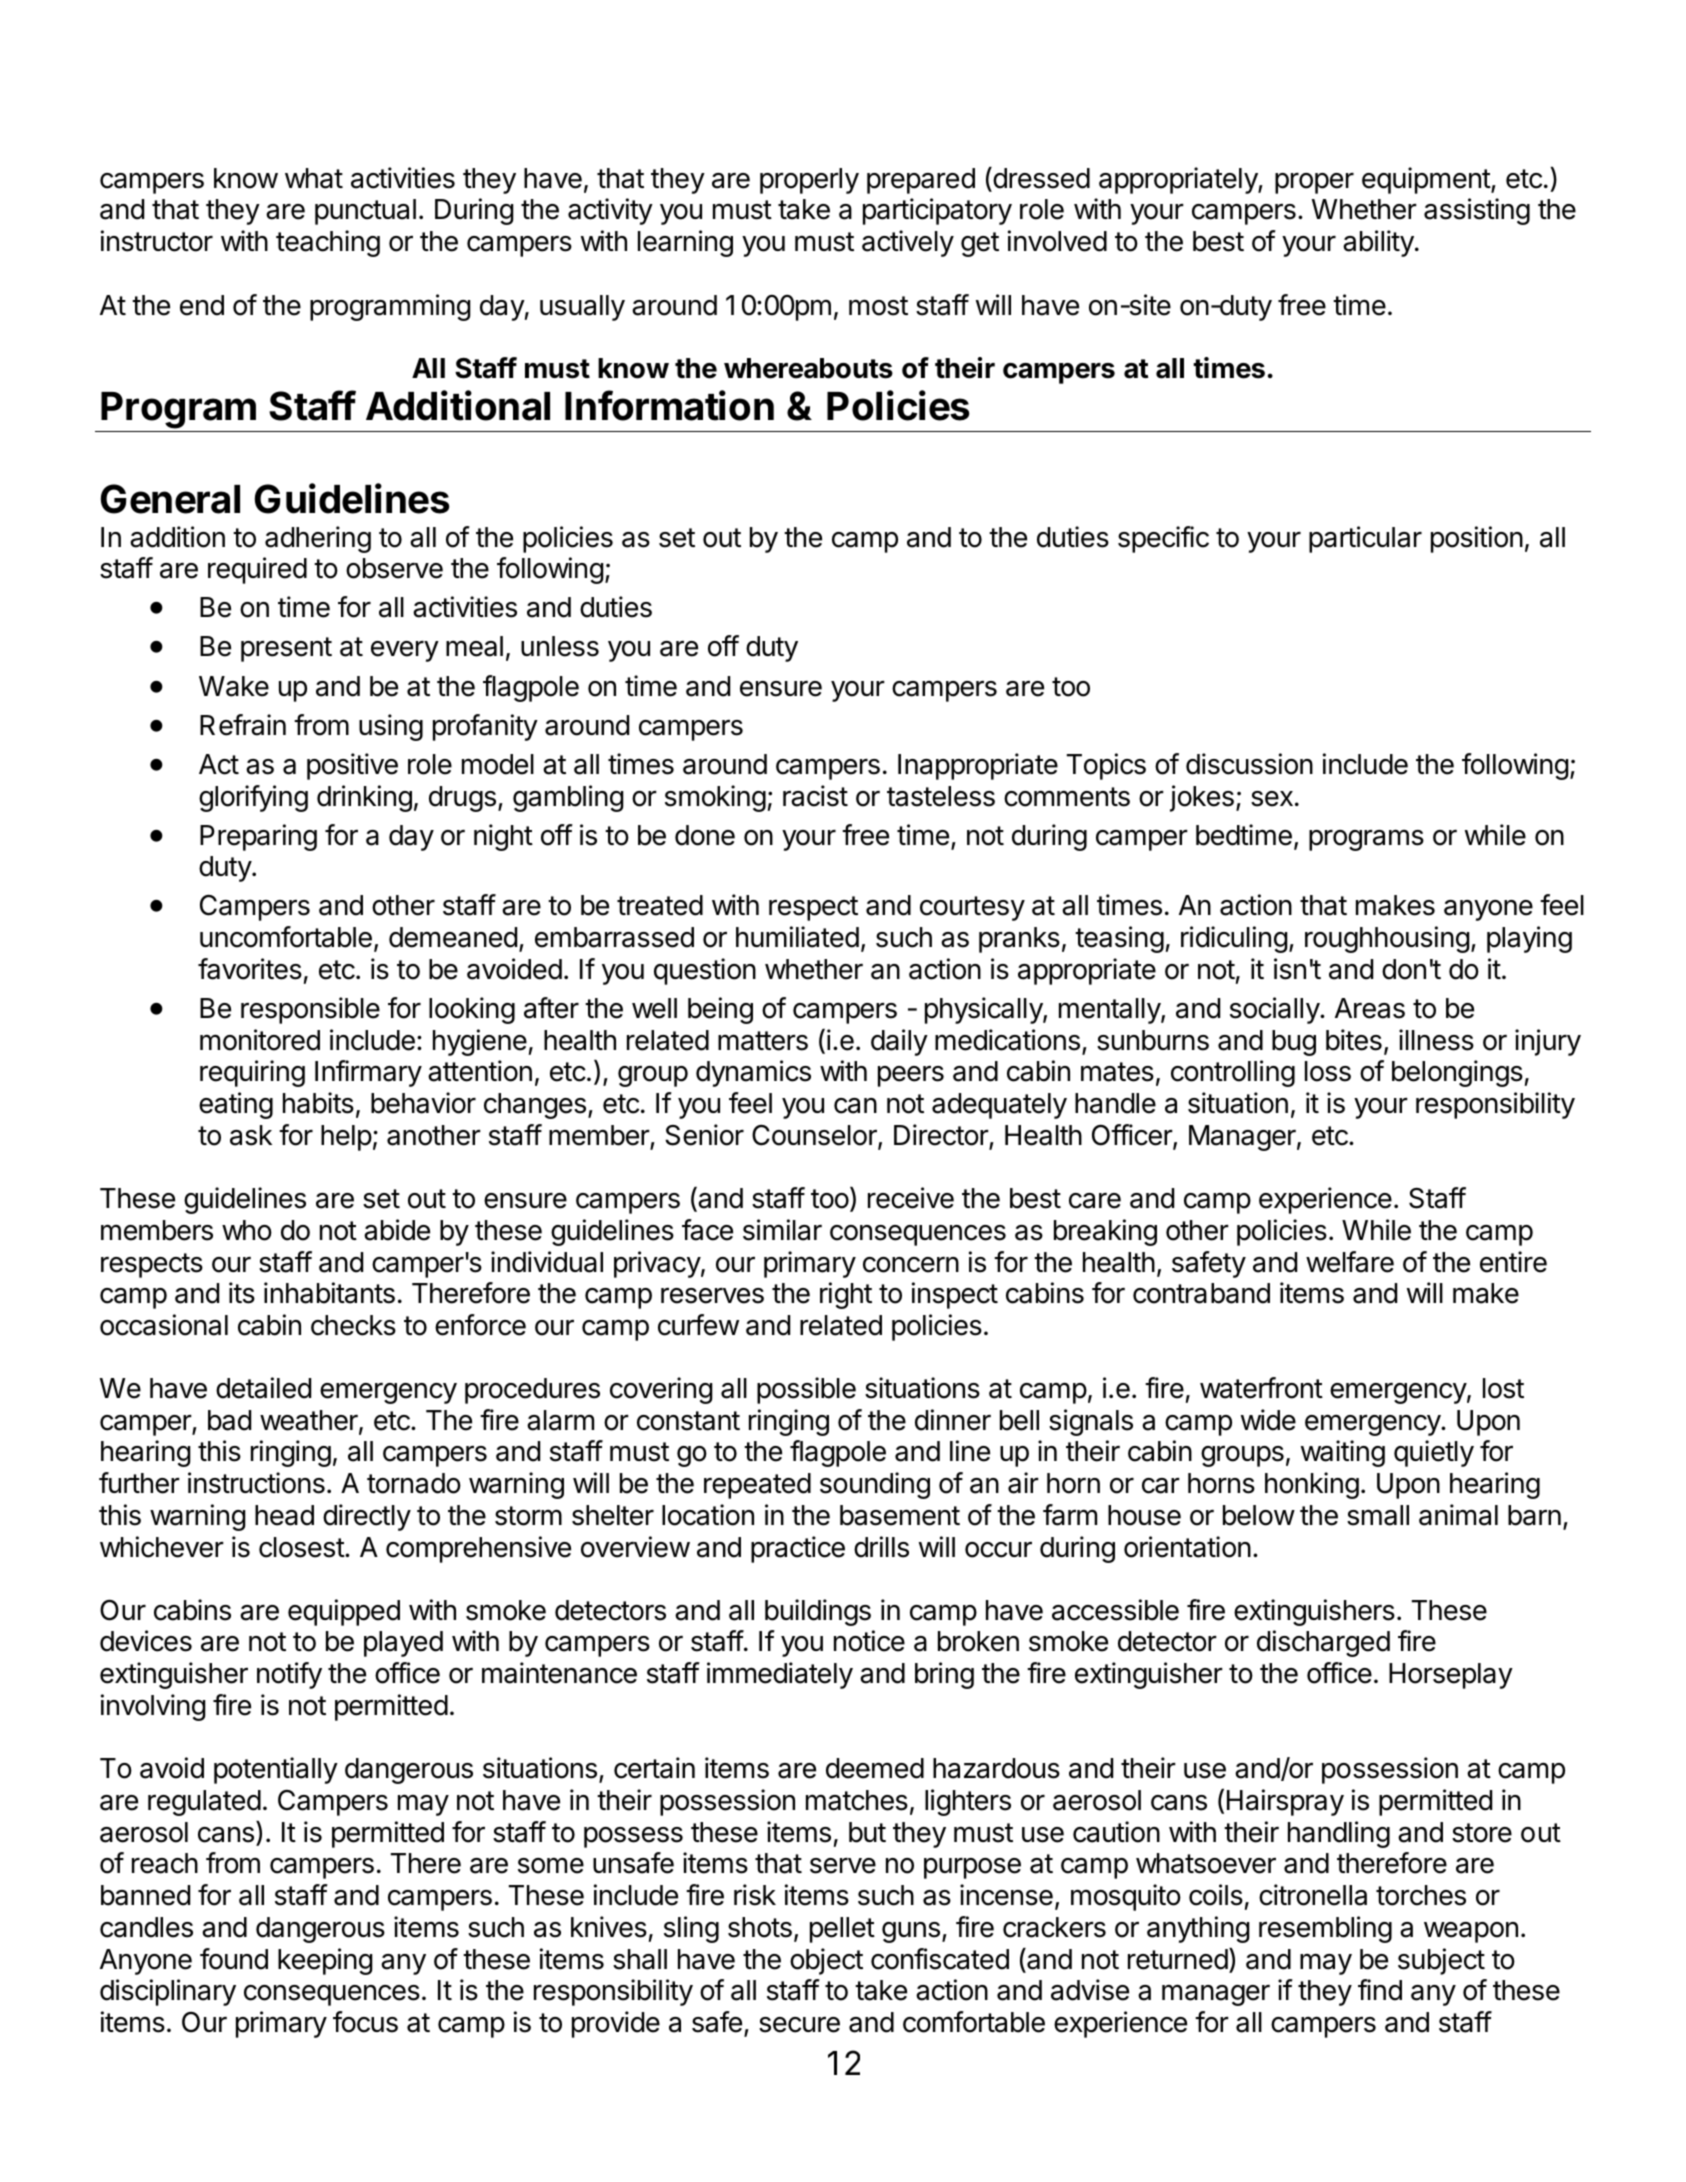  I want to click on habits, so click(318, 1103).
